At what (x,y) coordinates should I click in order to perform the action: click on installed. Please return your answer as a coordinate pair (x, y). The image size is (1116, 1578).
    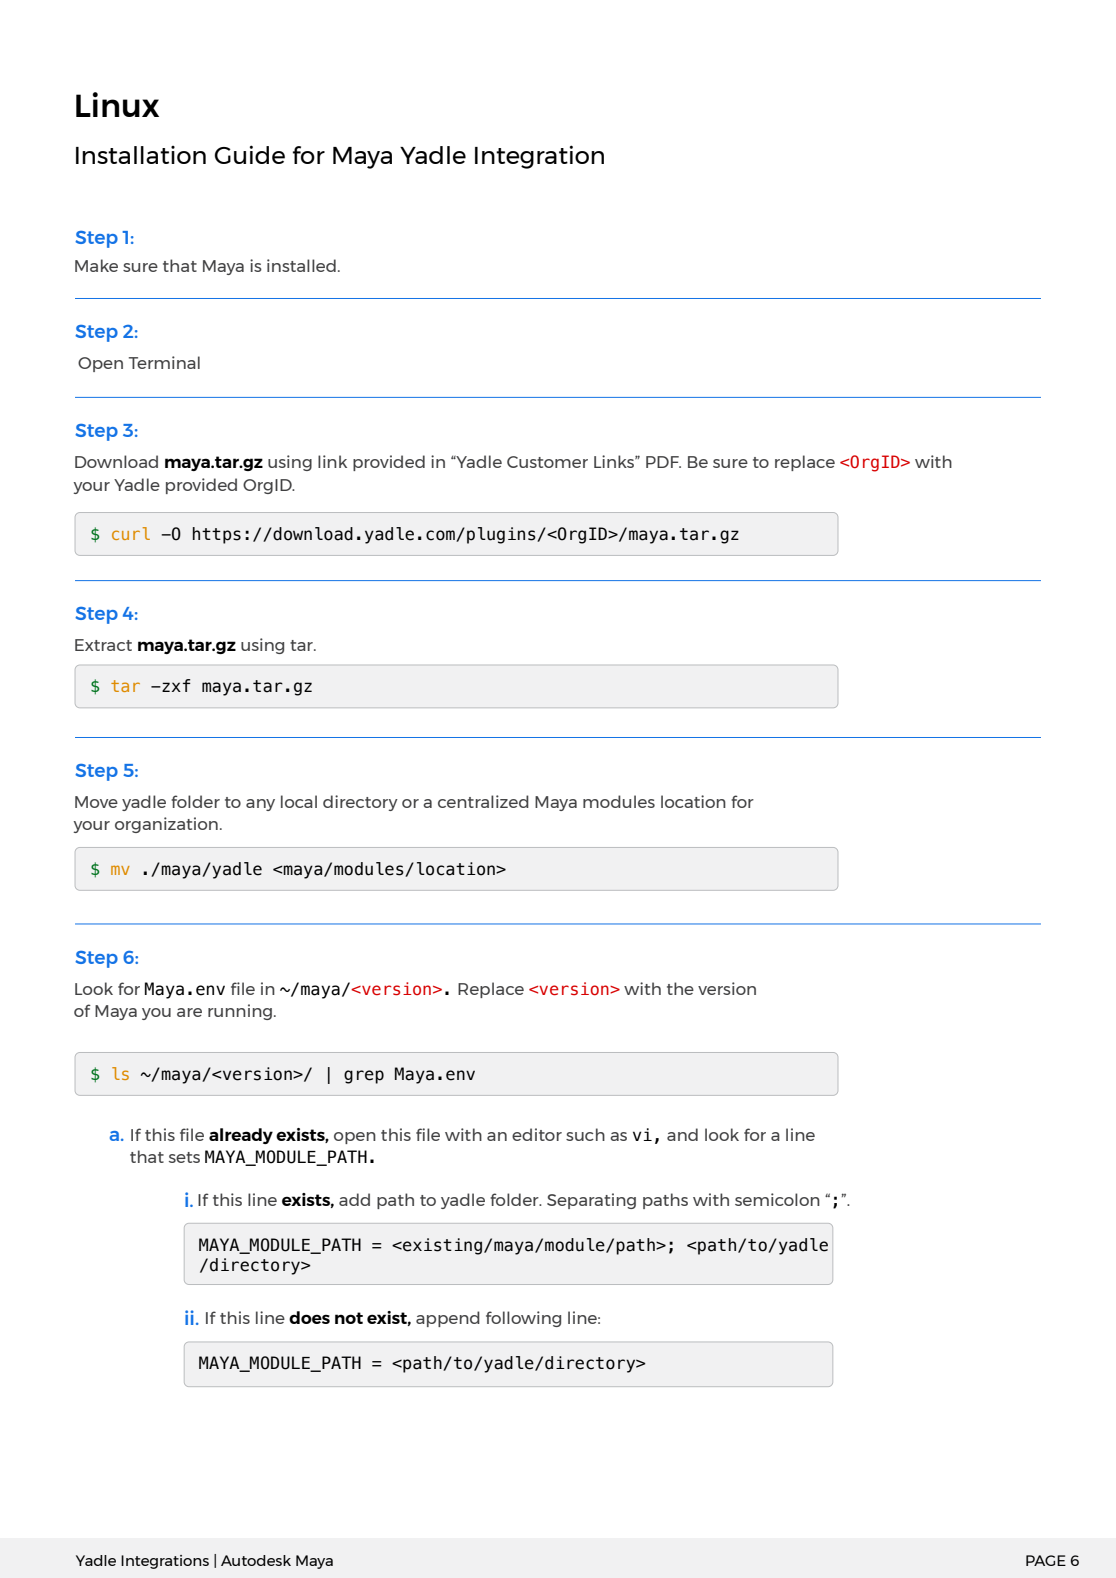
    Looking at the image, I should click on (301, 265).
